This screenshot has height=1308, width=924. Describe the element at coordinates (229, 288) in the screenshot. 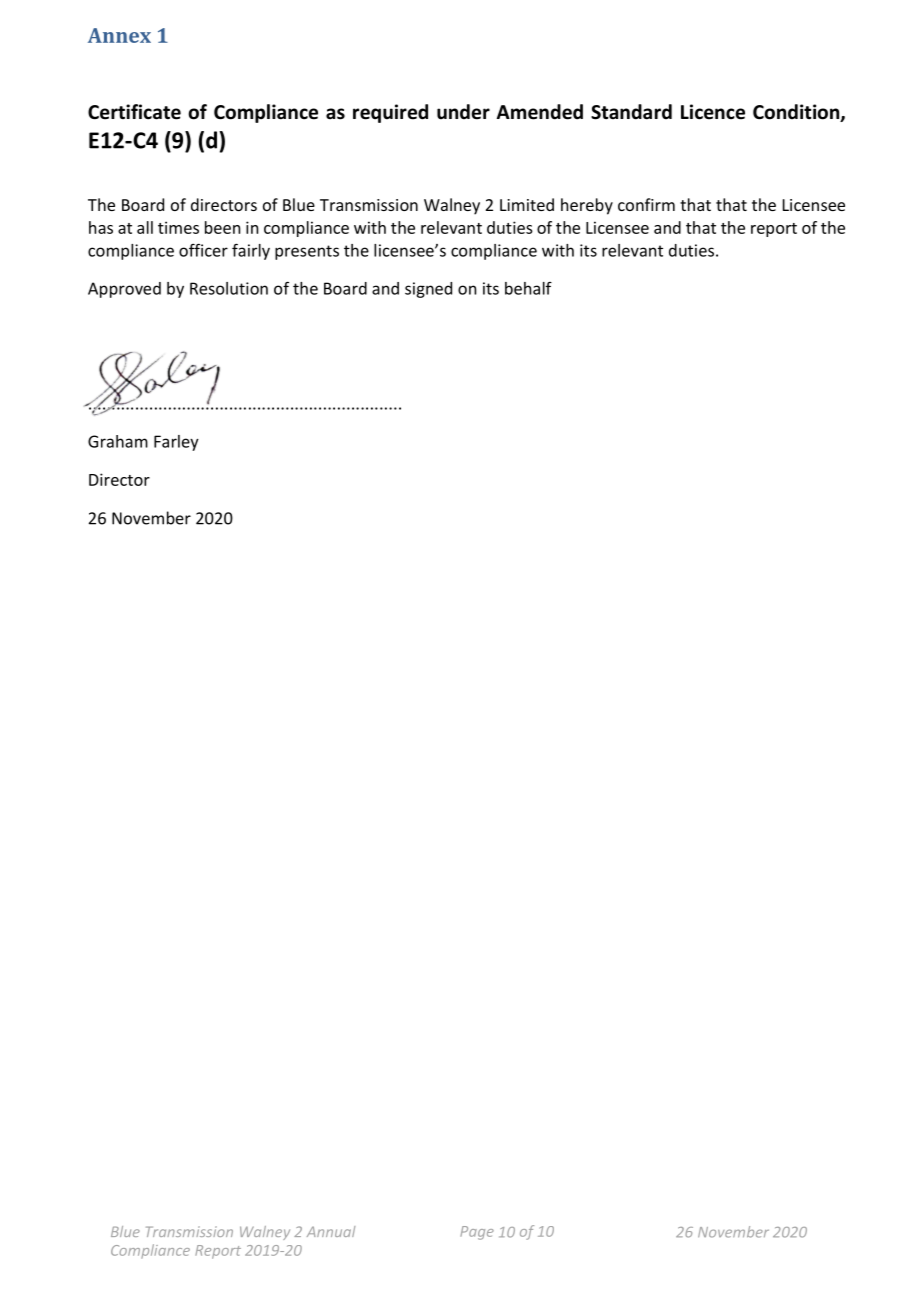

I see `Resolution` at that location.
